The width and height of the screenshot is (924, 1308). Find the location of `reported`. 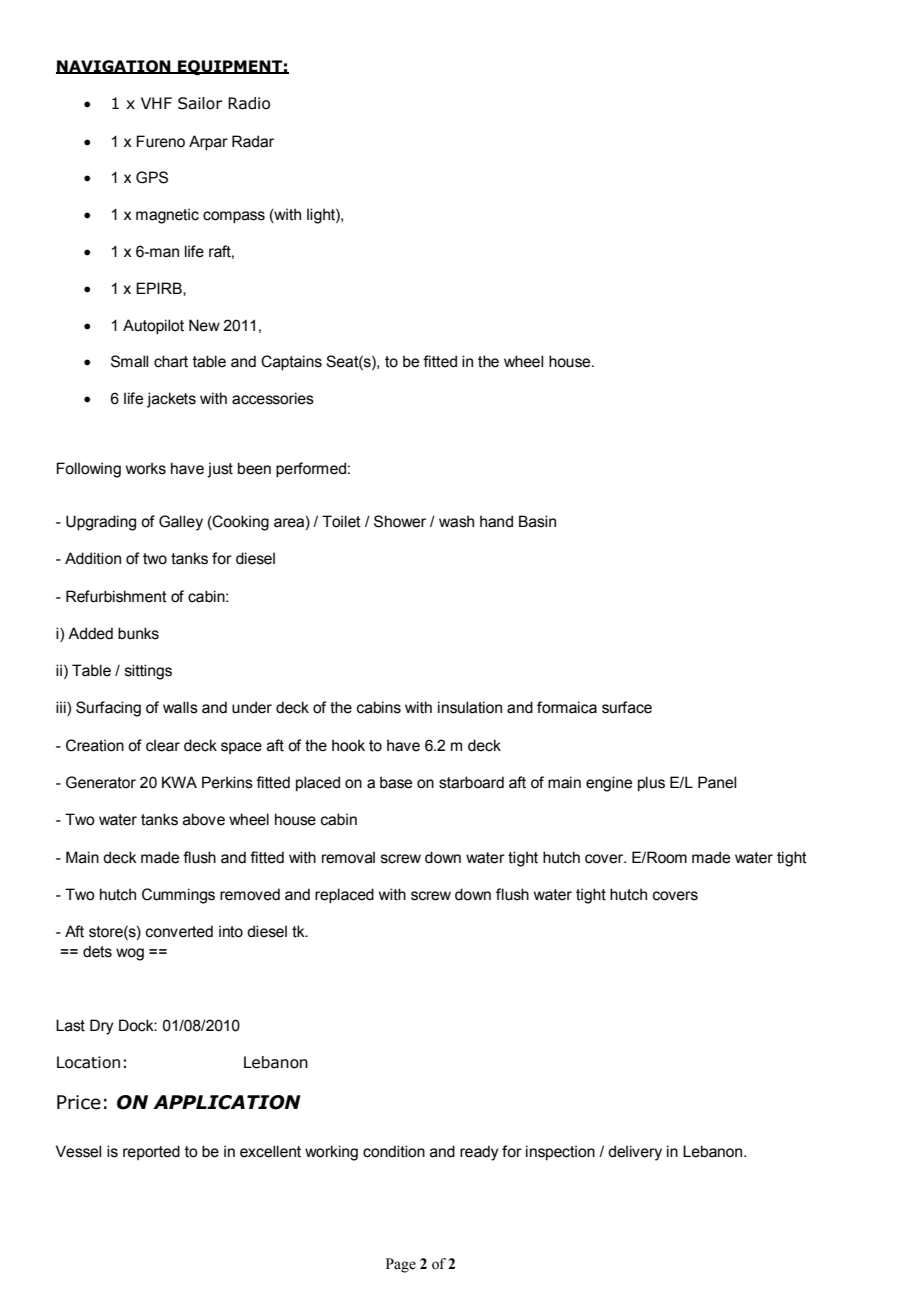

reported is located at coordinates (151, 1152).
